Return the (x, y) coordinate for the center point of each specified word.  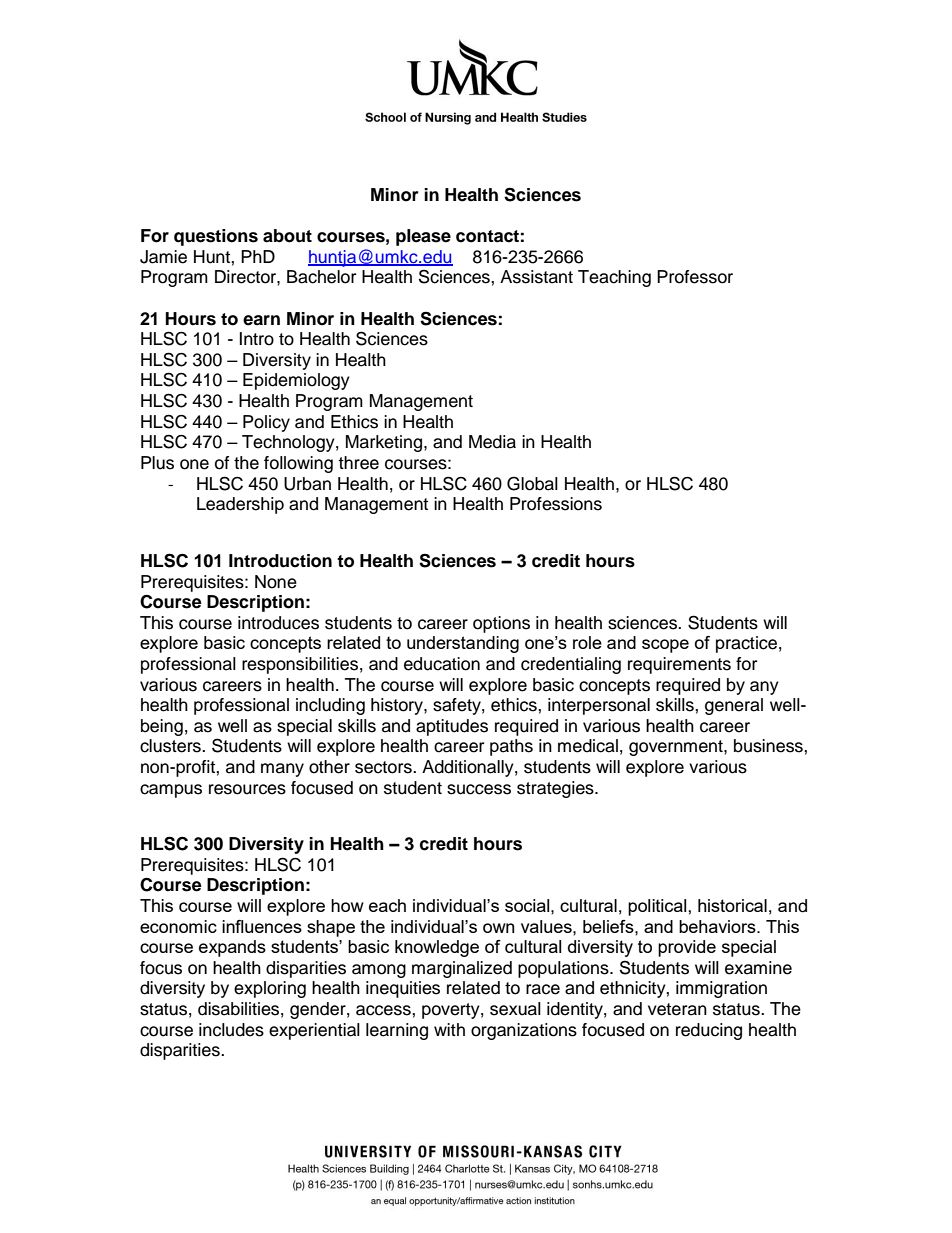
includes (231, 1030)
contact (487, 236)
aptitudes (452, 727)
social (528, 905)
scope (665, 646)
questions (216, 237)
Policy (266, 423)
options (501, 624)
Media (492, 442)
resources (247, 789)
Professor (695, 277)
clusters (171, 746)
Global (532, 483)
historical (732, 905)
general (734, 706)
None (276, 582)
